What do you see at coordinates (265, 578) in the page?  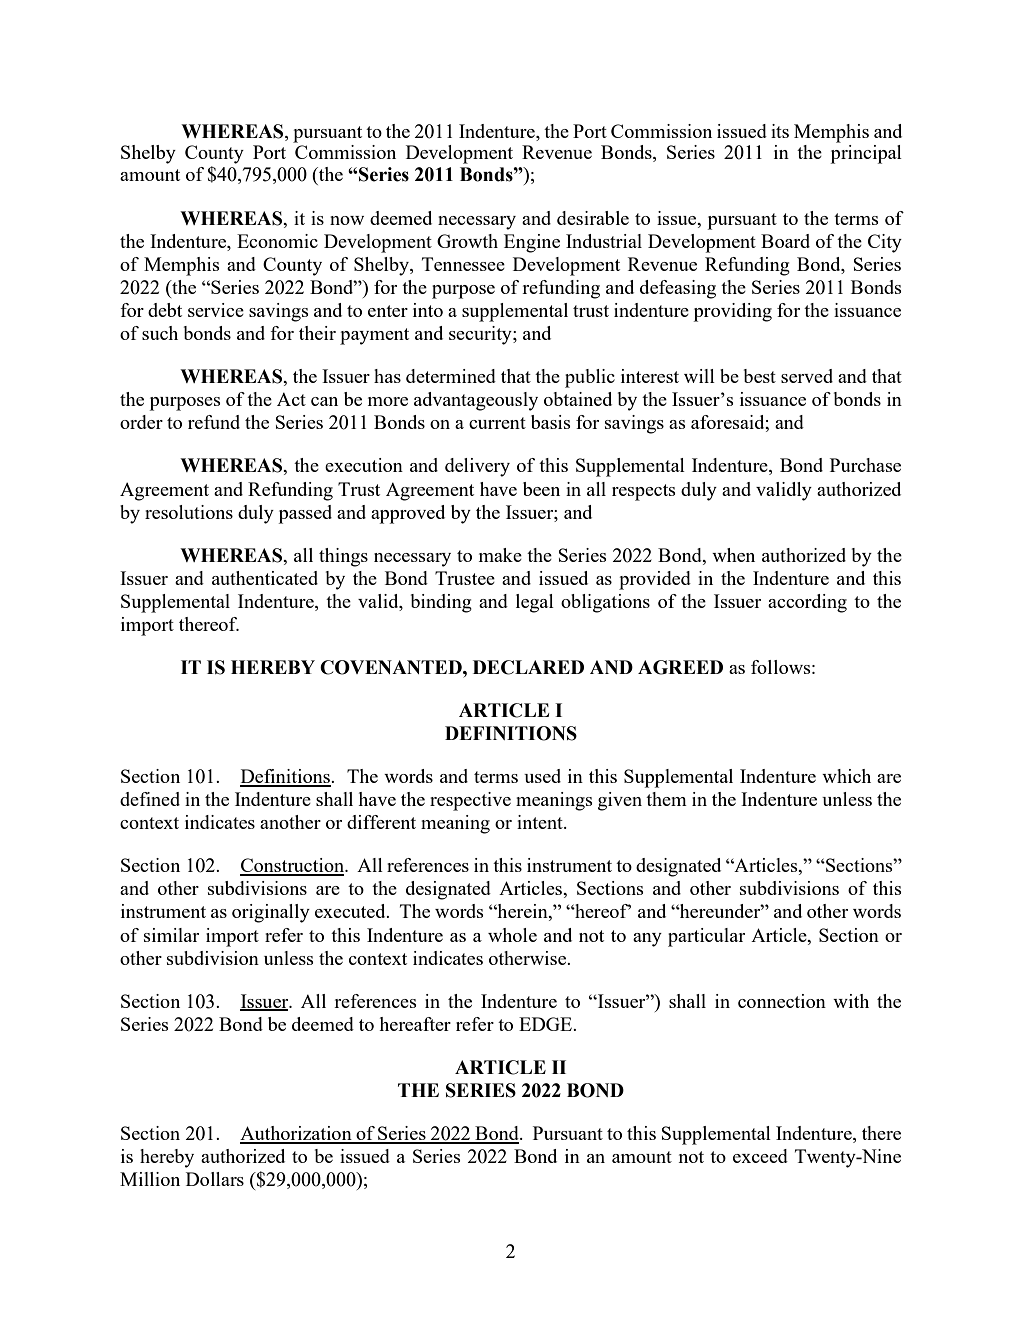 I see `authenticated` at bounding box center [265, 578].
